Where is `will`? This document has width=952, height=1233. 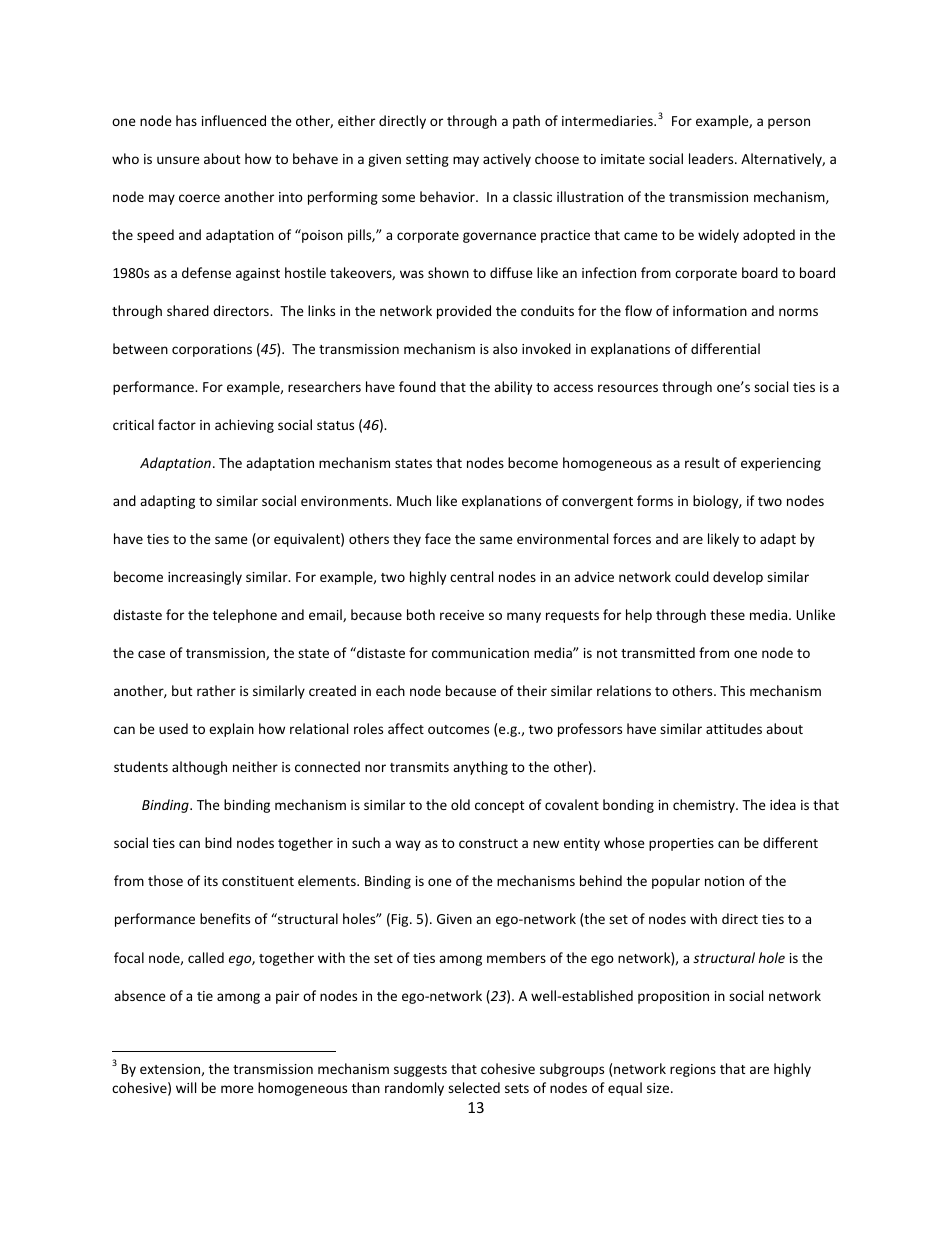 will is located at coordinates (186, 1087).
